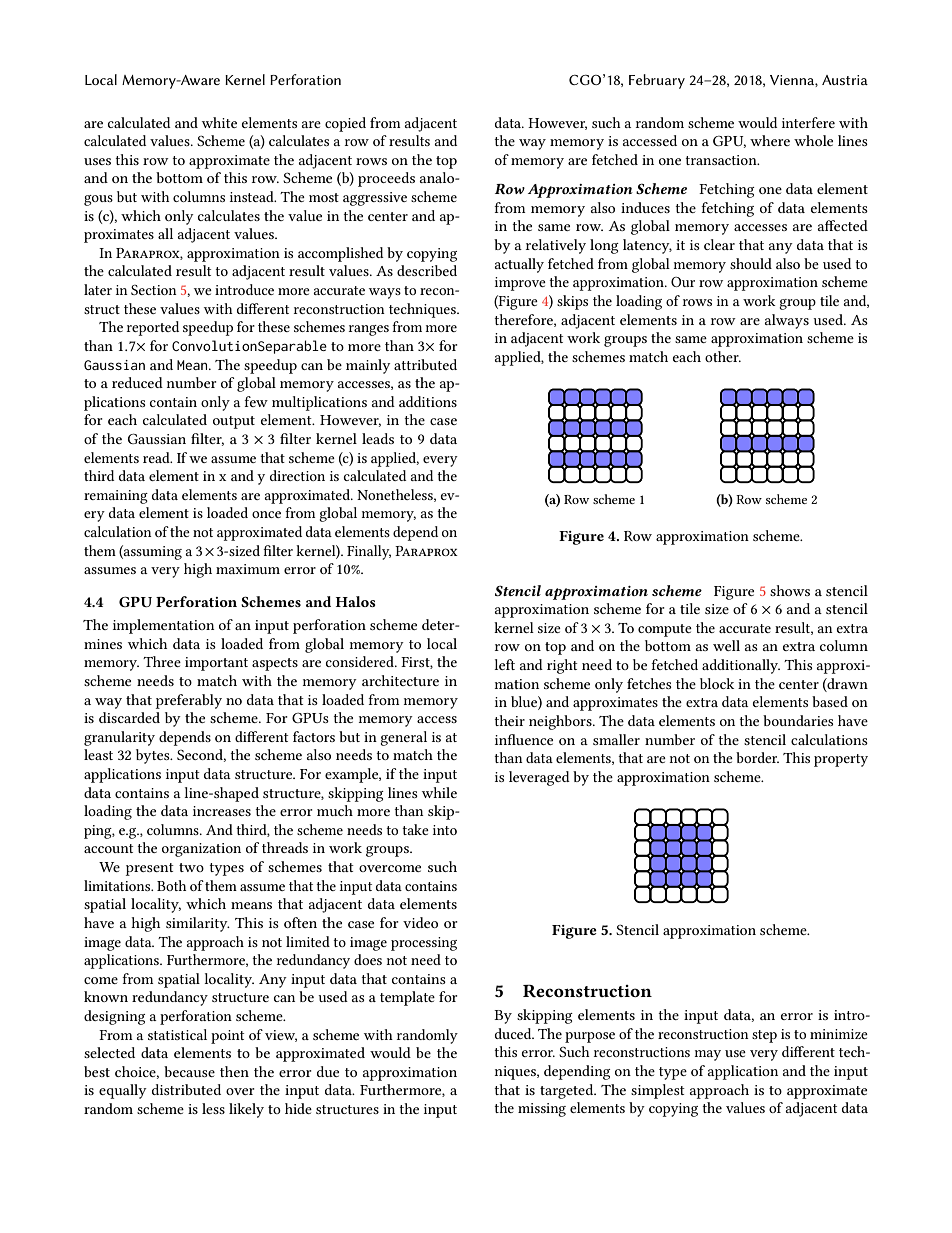 The height and width of the image is (1233, 952). Describe the element at coordinates (345, 124) in the image. I see `copied` at that location.
